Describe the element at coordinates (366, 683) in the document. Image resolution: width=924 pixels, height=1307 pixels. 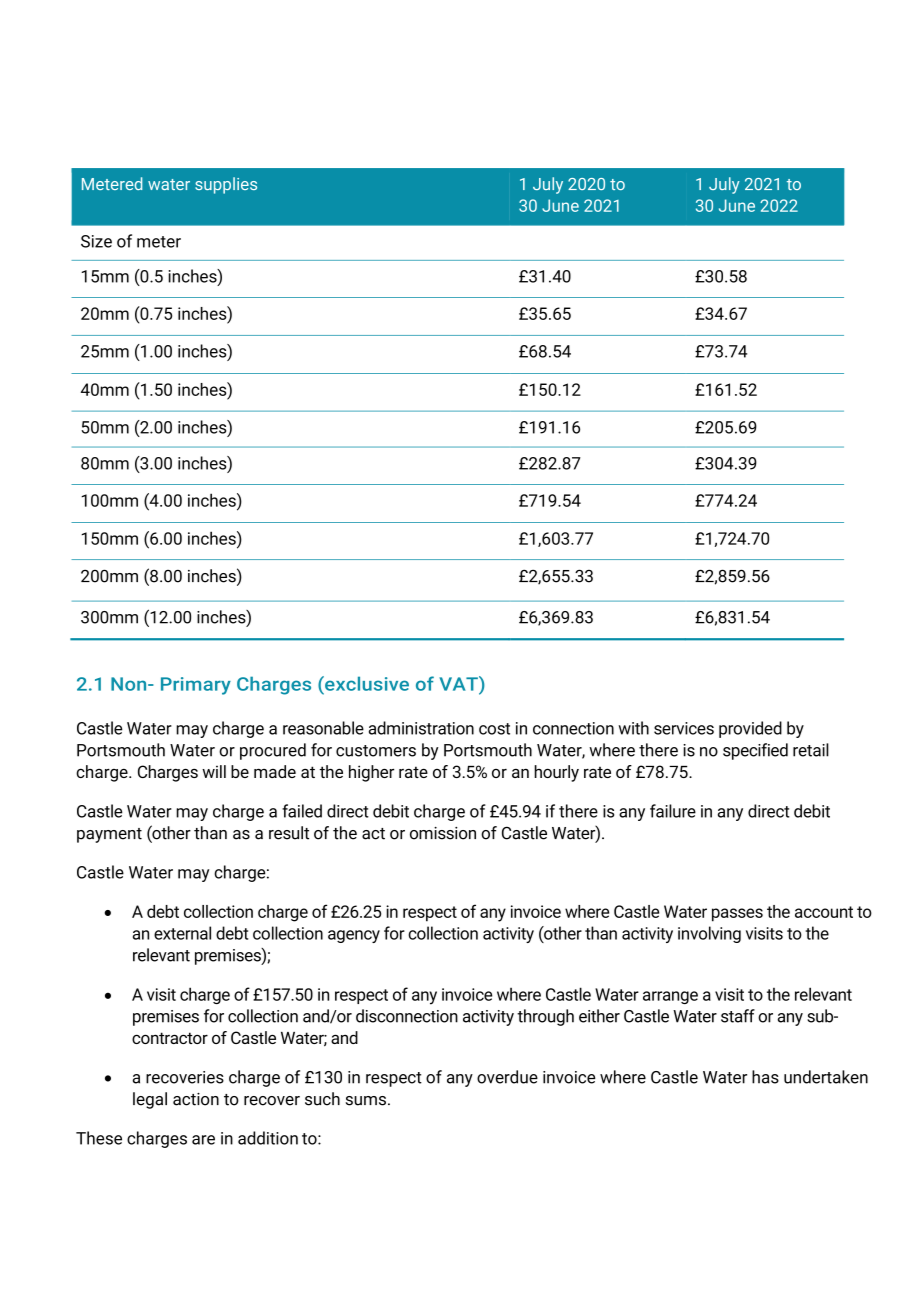
I see `exclusive` at that location.
